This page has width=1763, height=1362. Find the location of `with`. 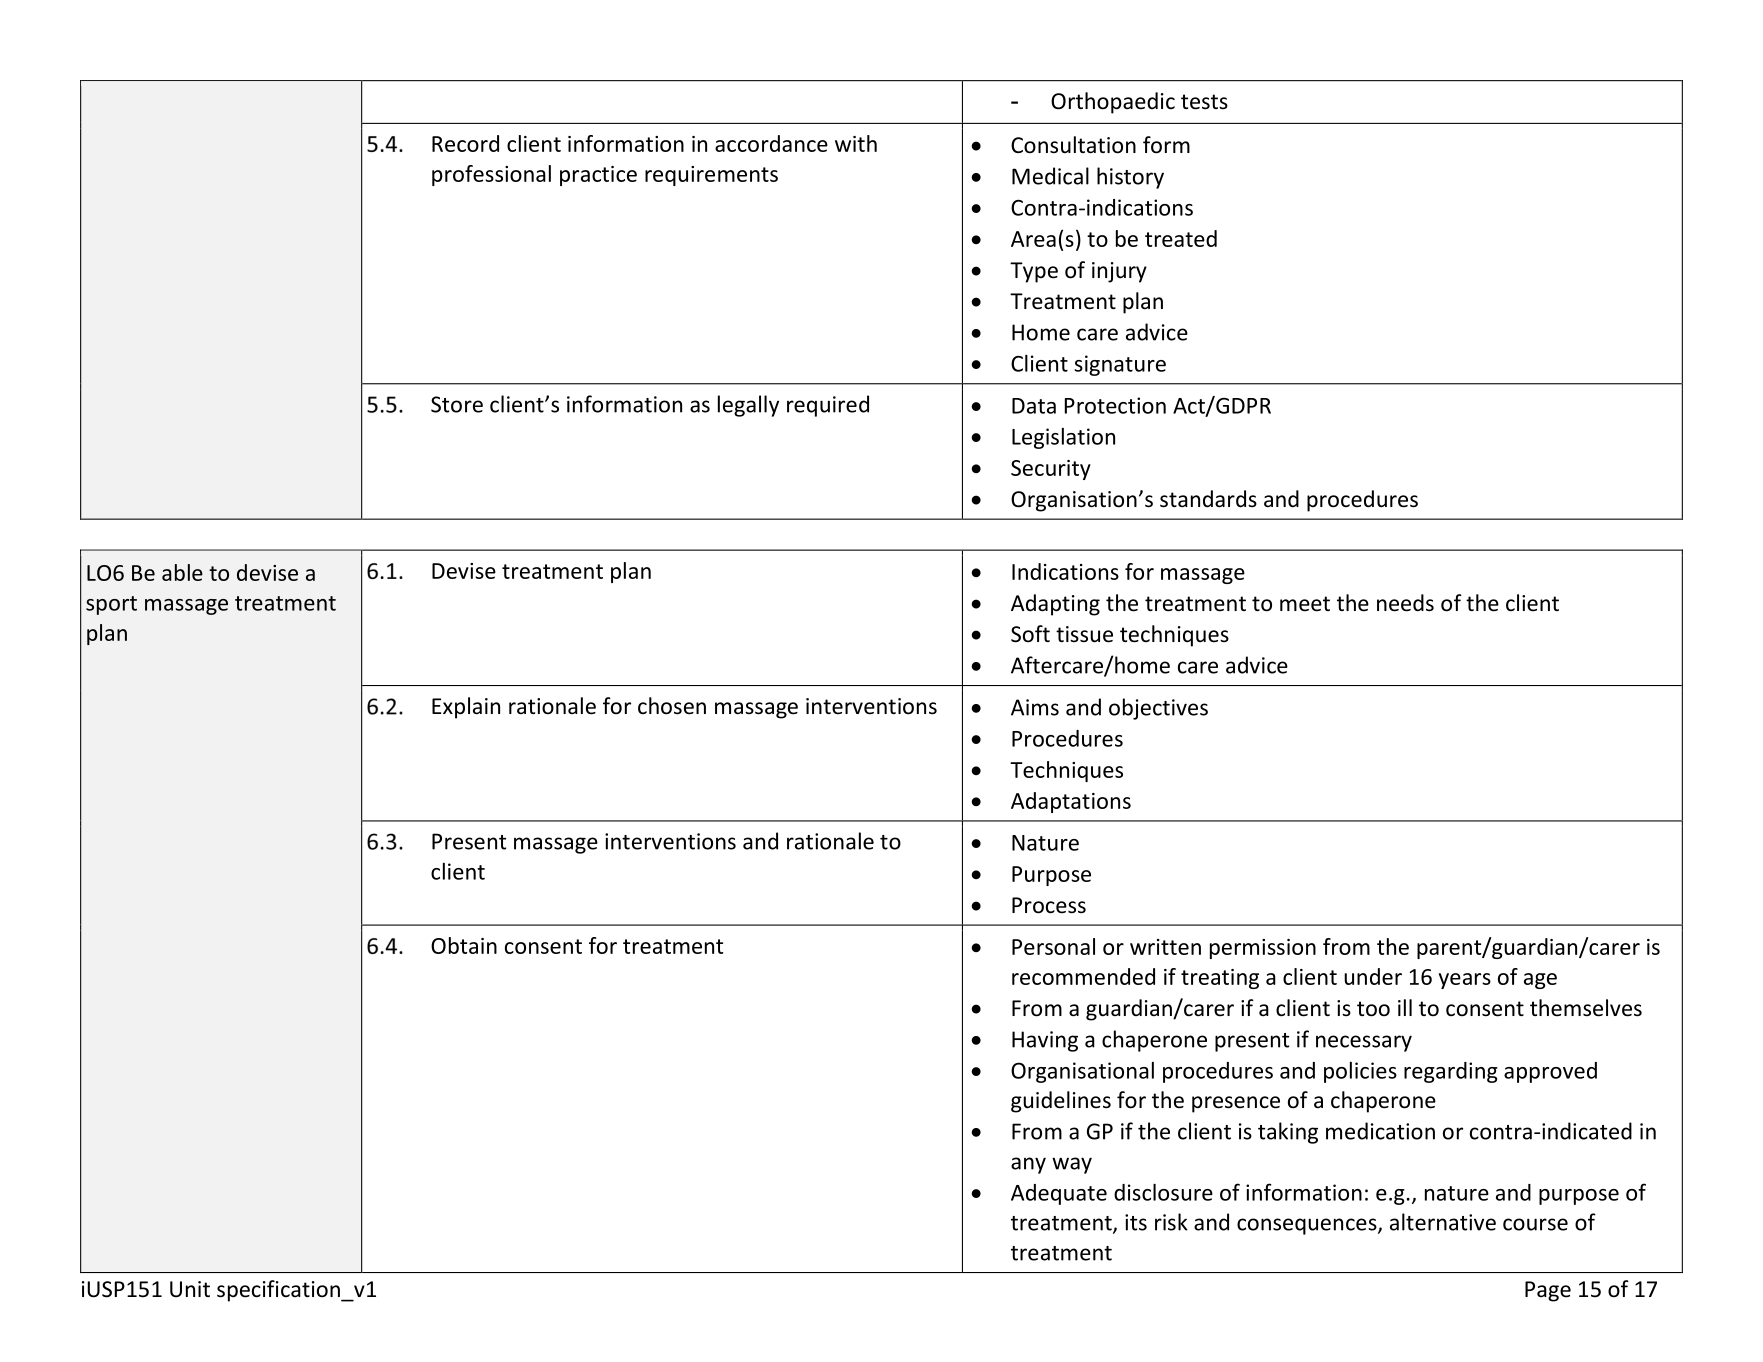

with is located at coordinates (856, 143).
